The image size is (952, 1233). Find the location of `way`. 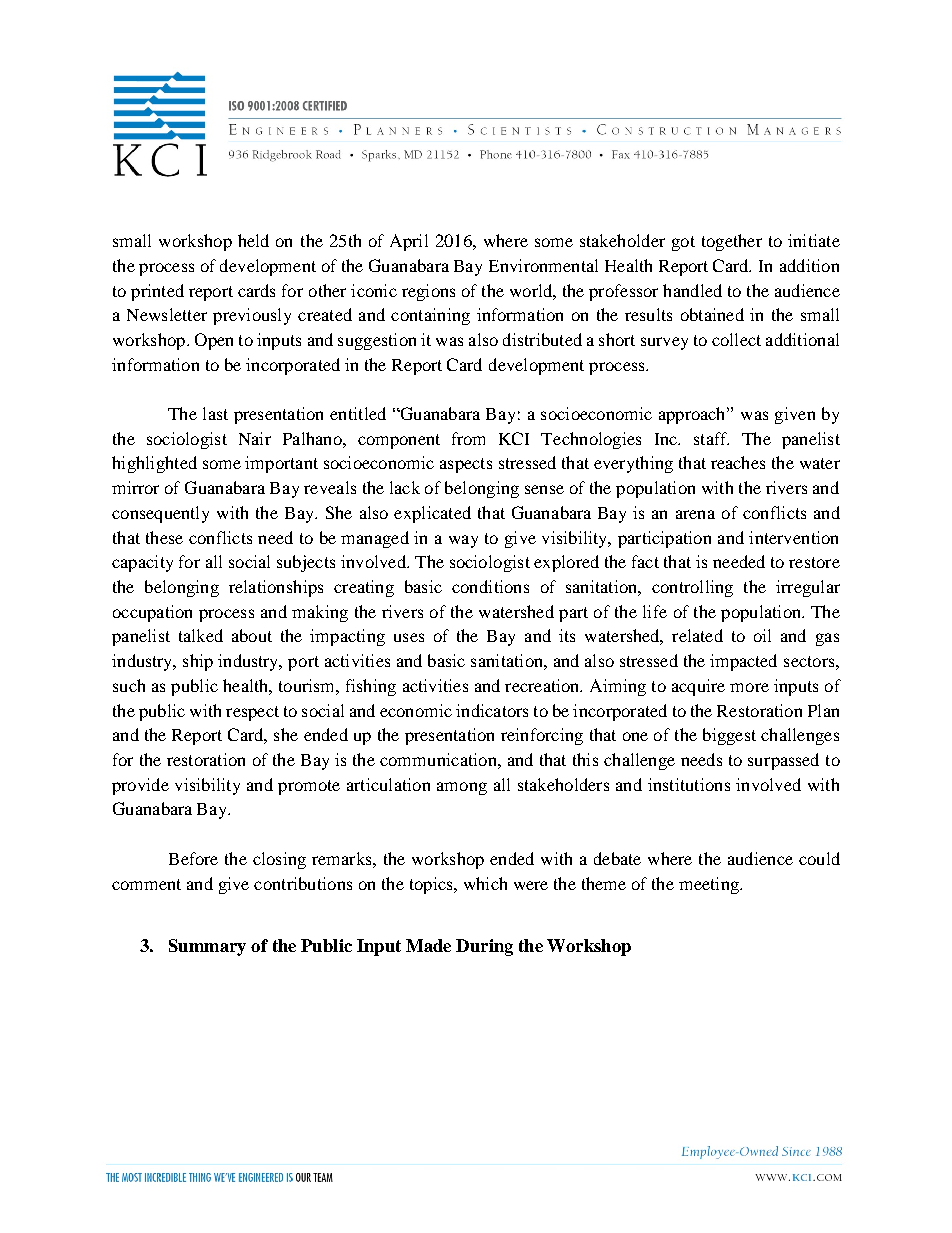

way is located at coordinates (463, 541).
